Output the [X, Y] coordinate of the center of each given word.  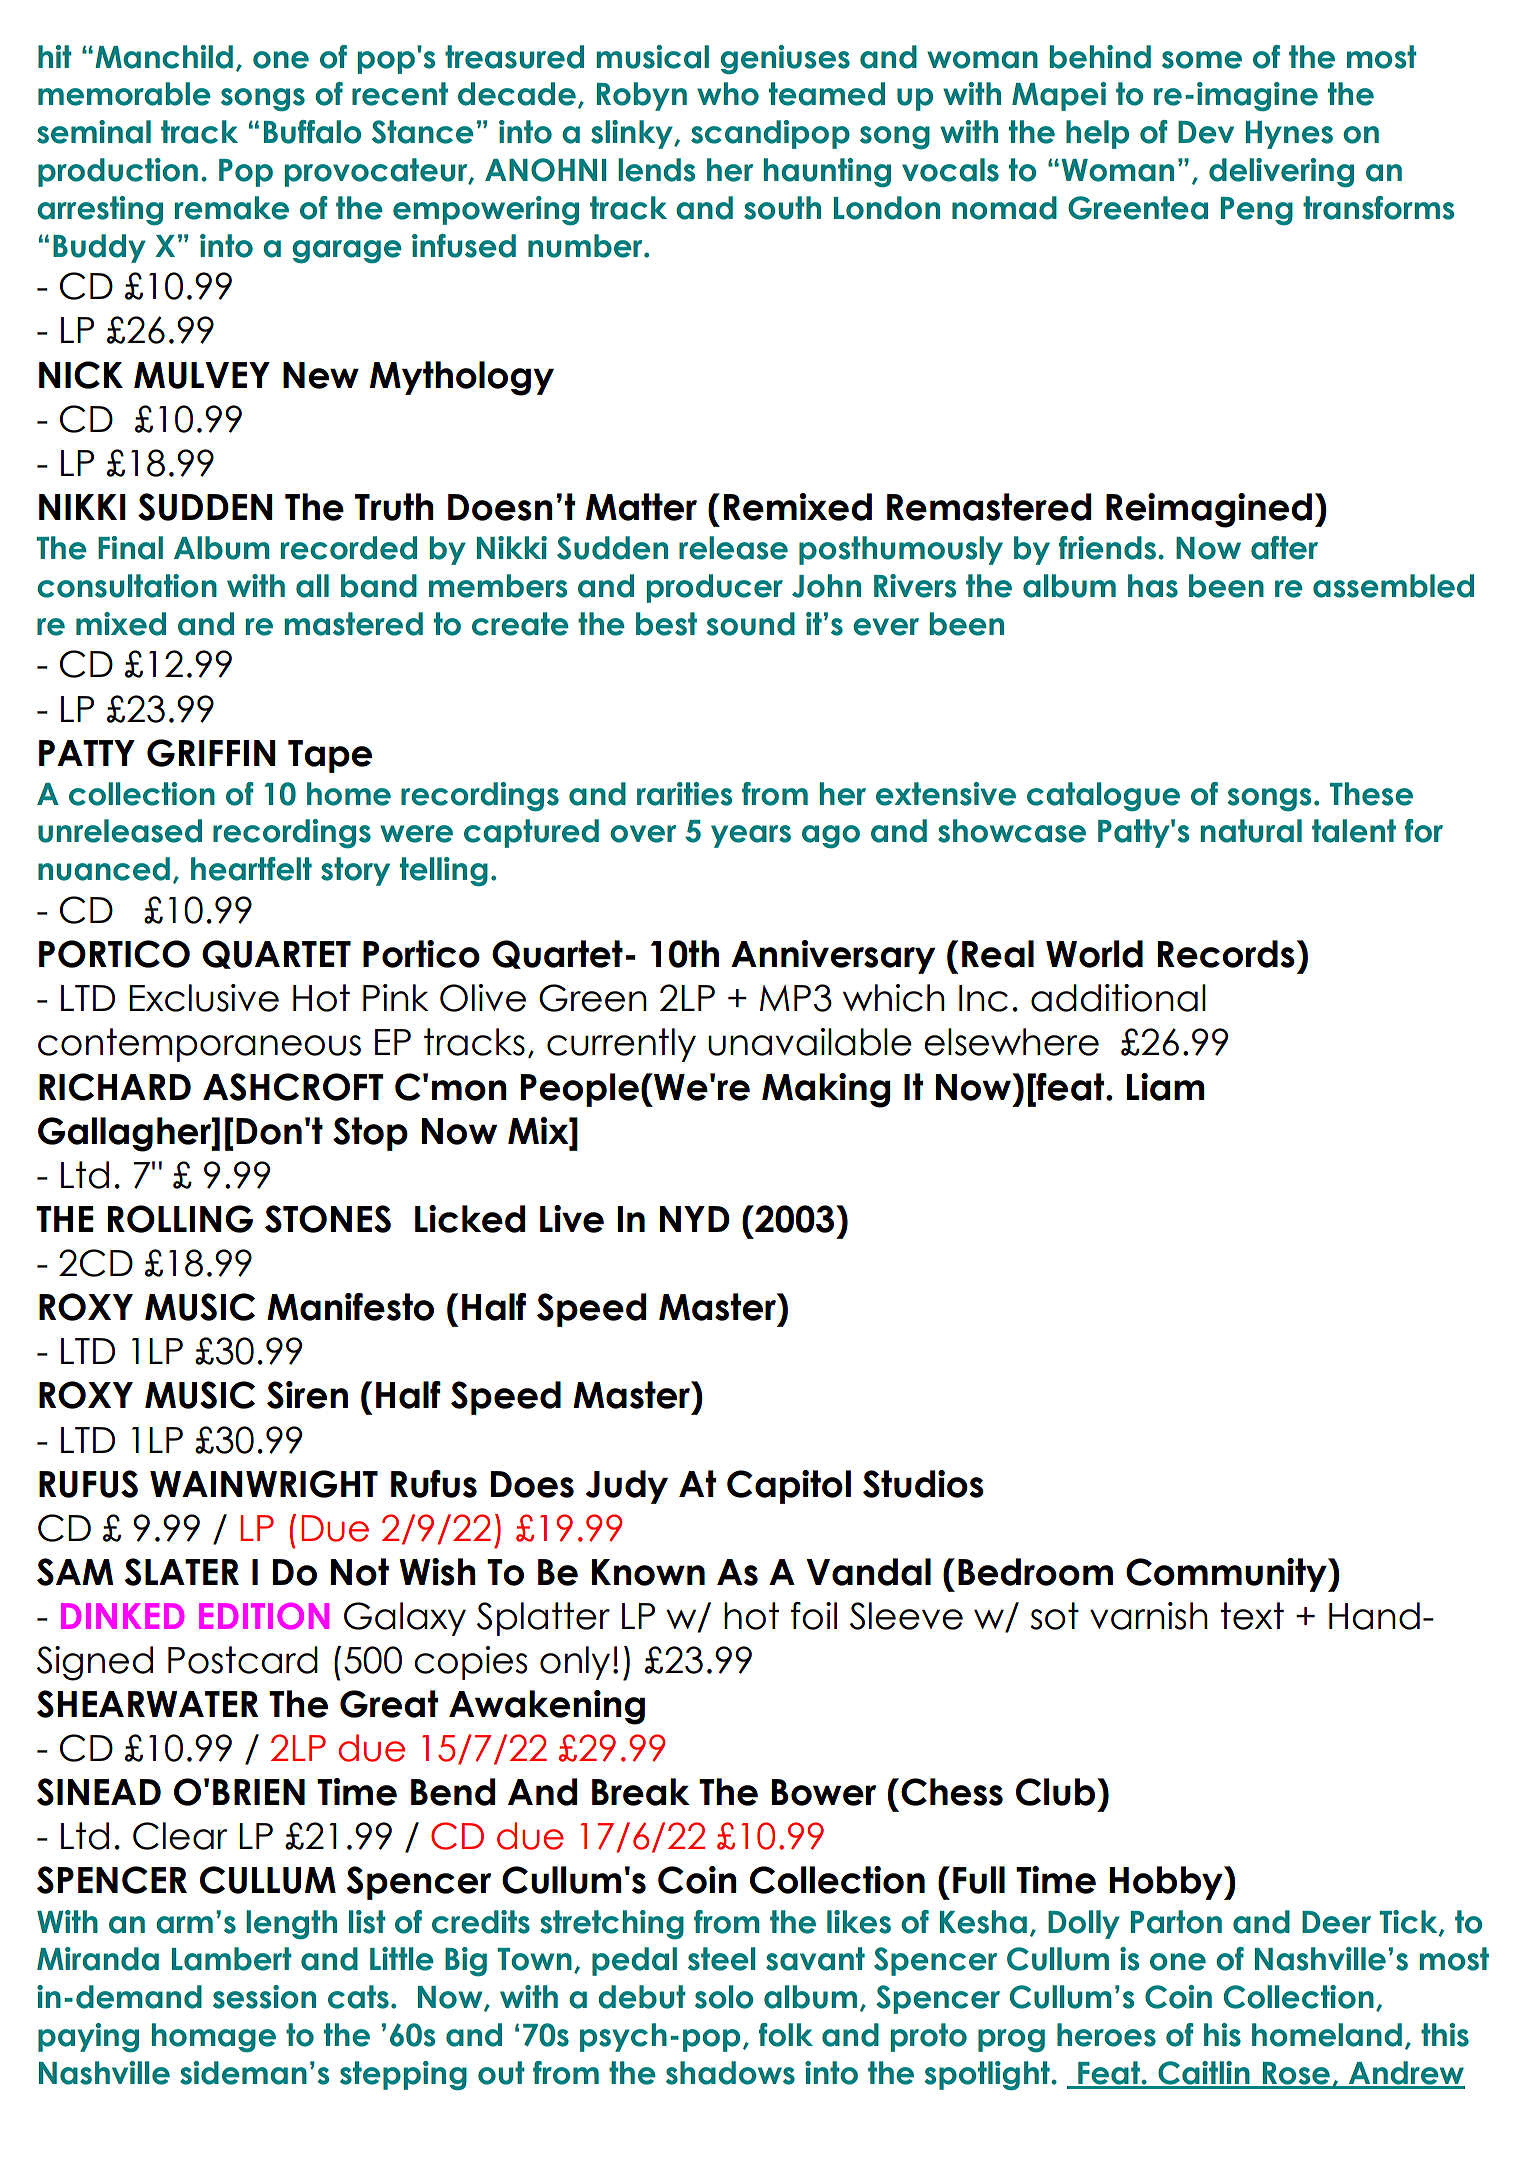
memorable [124, 94]
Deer [1336, 1922]
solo [724, 1997]
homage [214, 2038]
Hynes [1289, 135]
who [728, 94]
